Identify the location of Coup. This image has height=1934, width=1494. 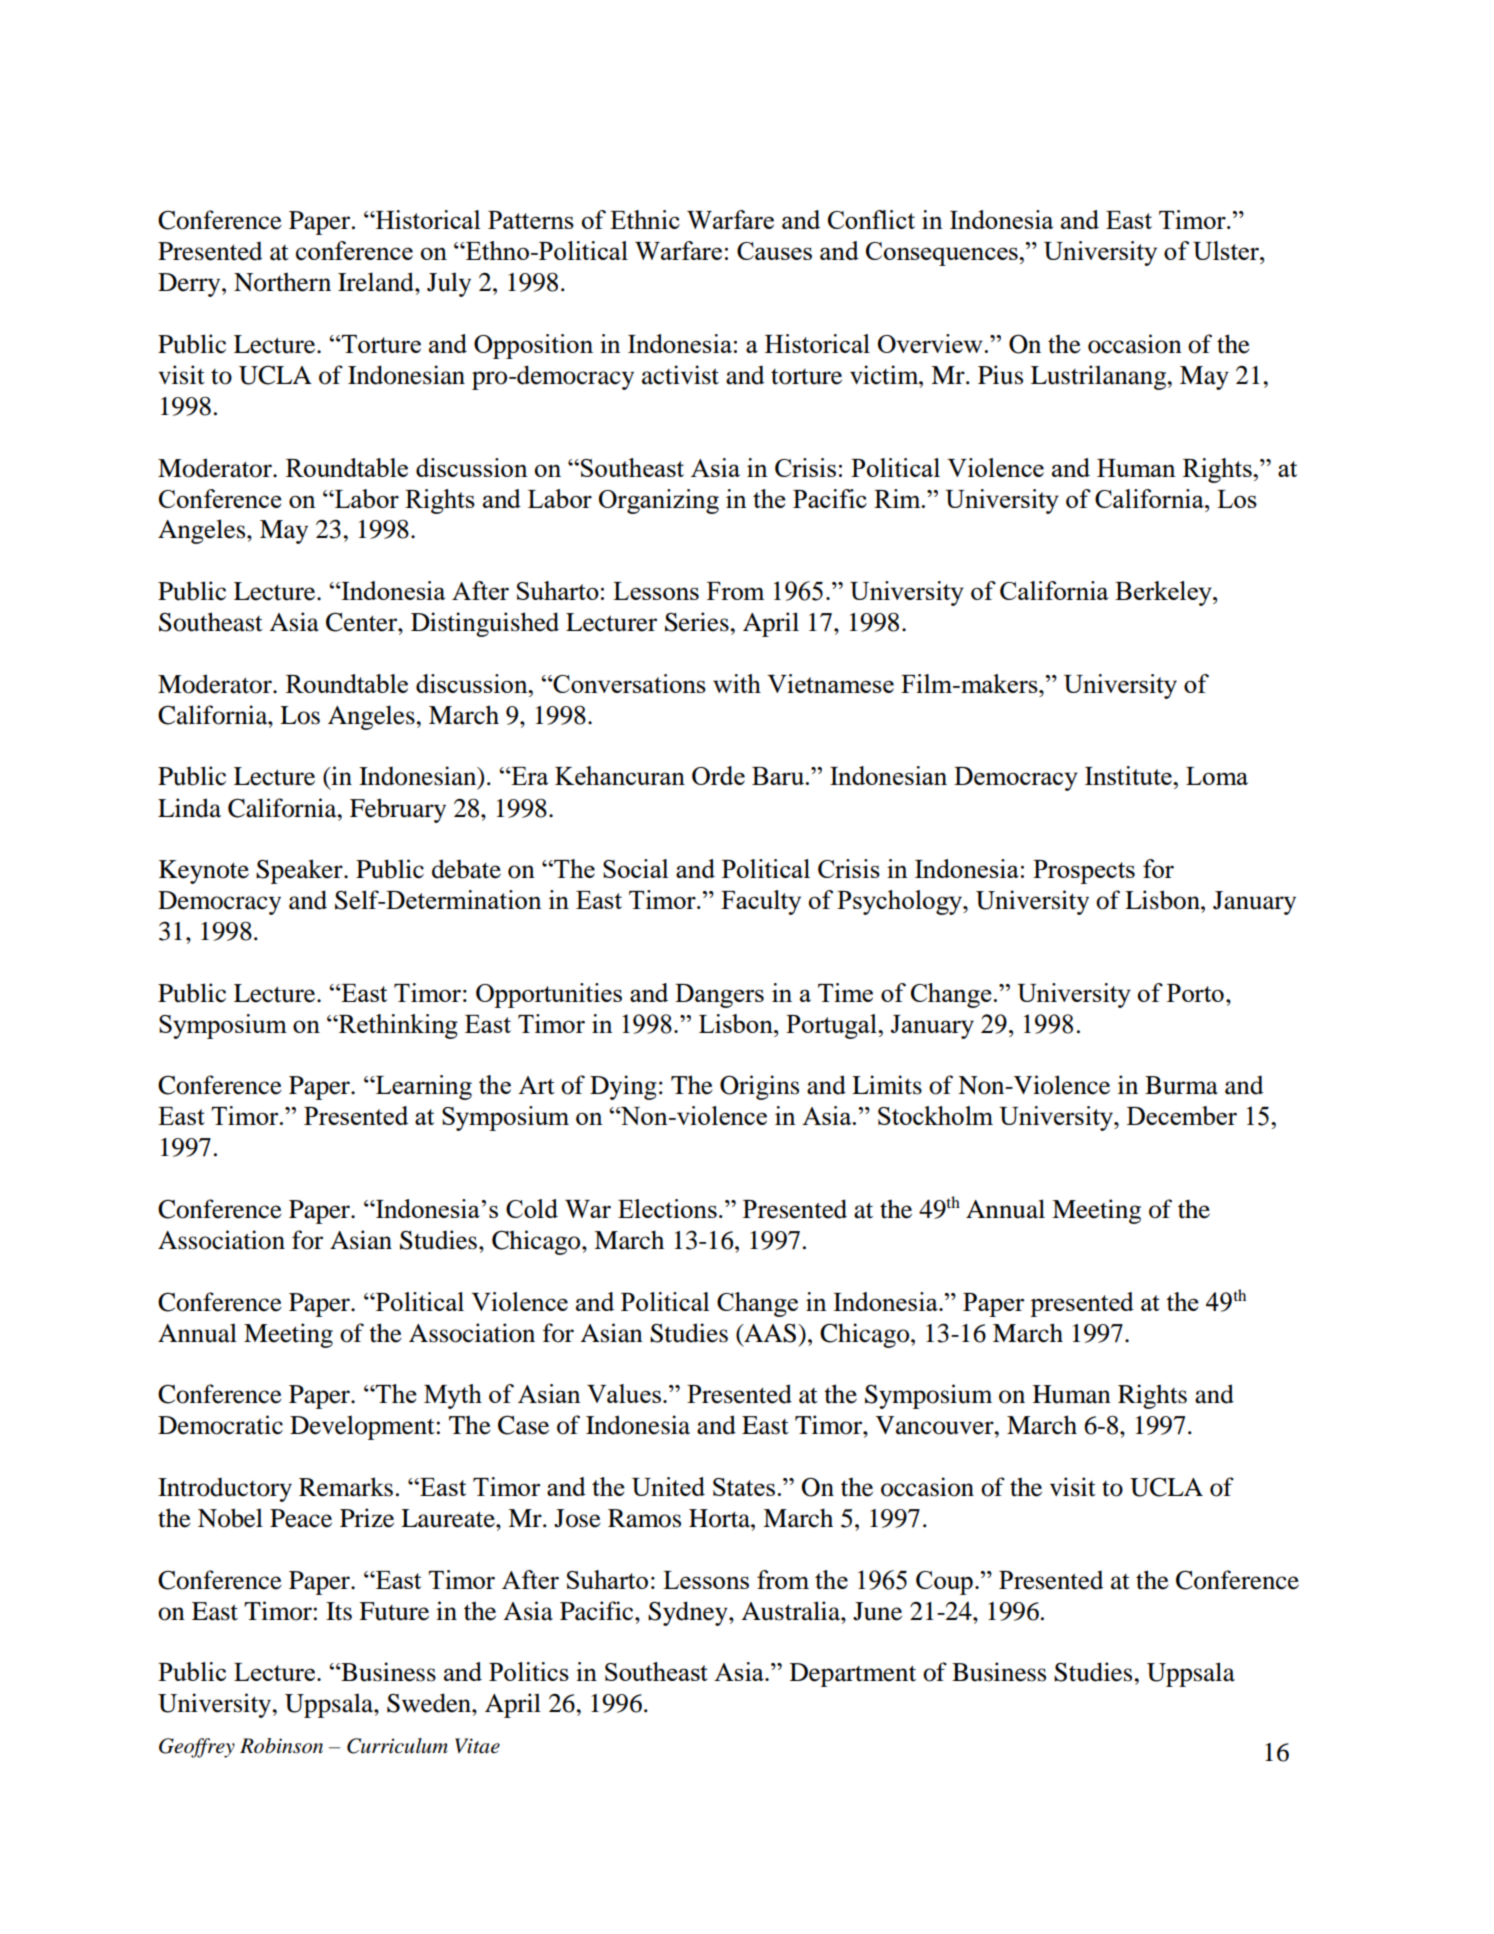
(944, 1583).
